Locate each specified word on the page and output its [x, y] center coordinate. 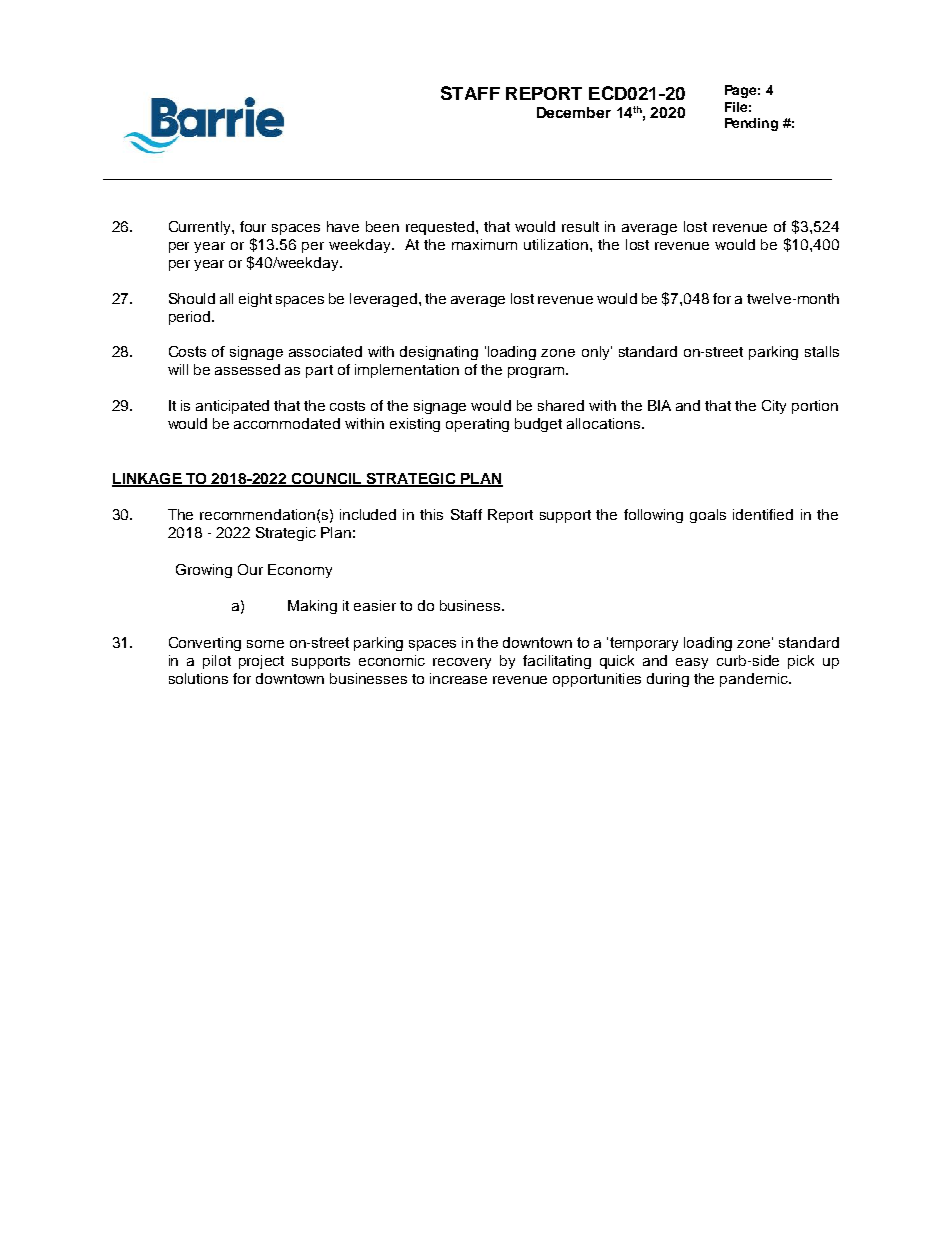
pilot [217, 662]
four [253, 226]
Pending [751, 124]
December [574, 112]
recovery [462, 663]
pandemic [755, 680]
